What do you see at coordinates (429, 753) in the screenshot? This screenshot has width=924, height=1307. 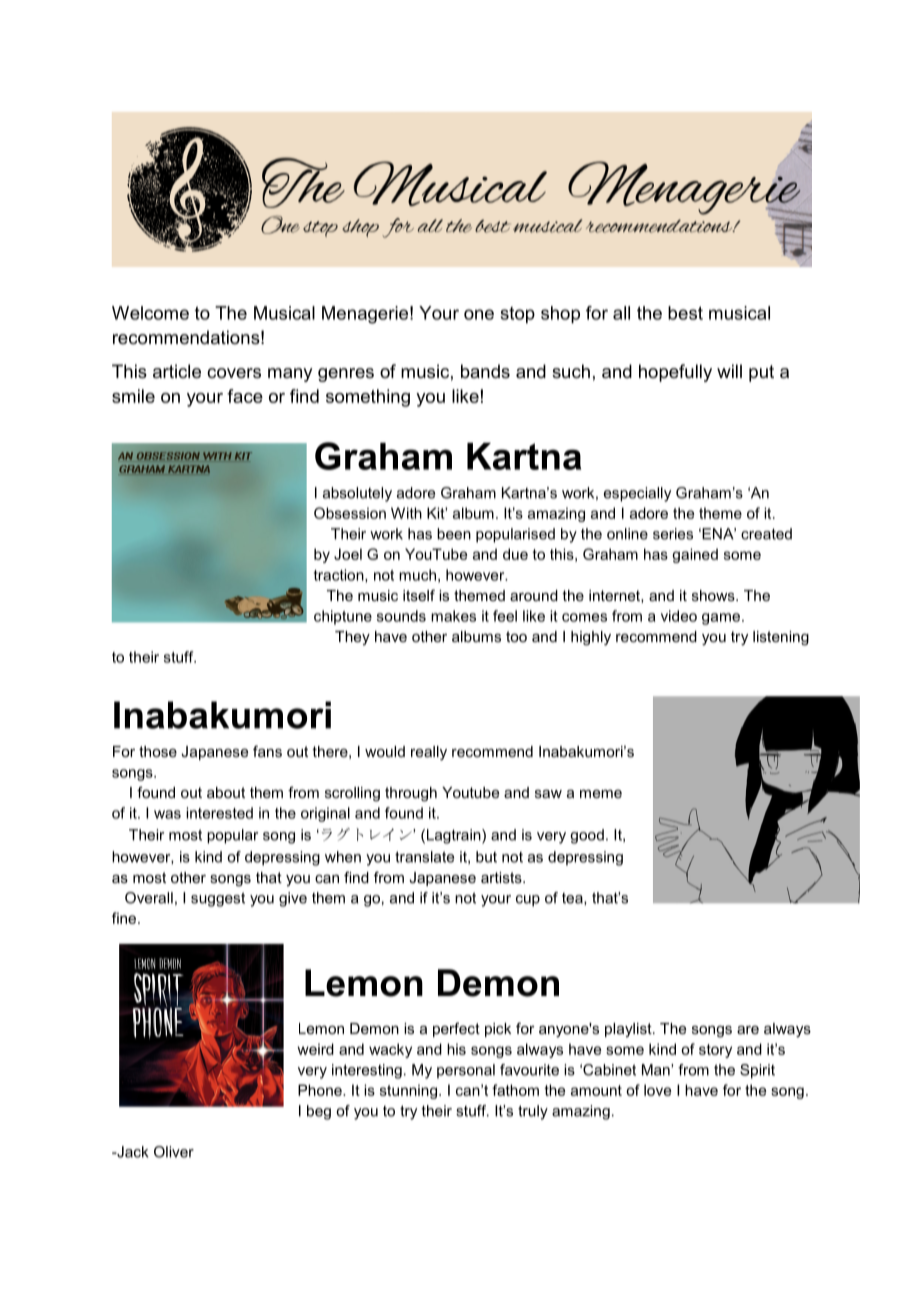 I see `really` at bounding box center [429, 753].
